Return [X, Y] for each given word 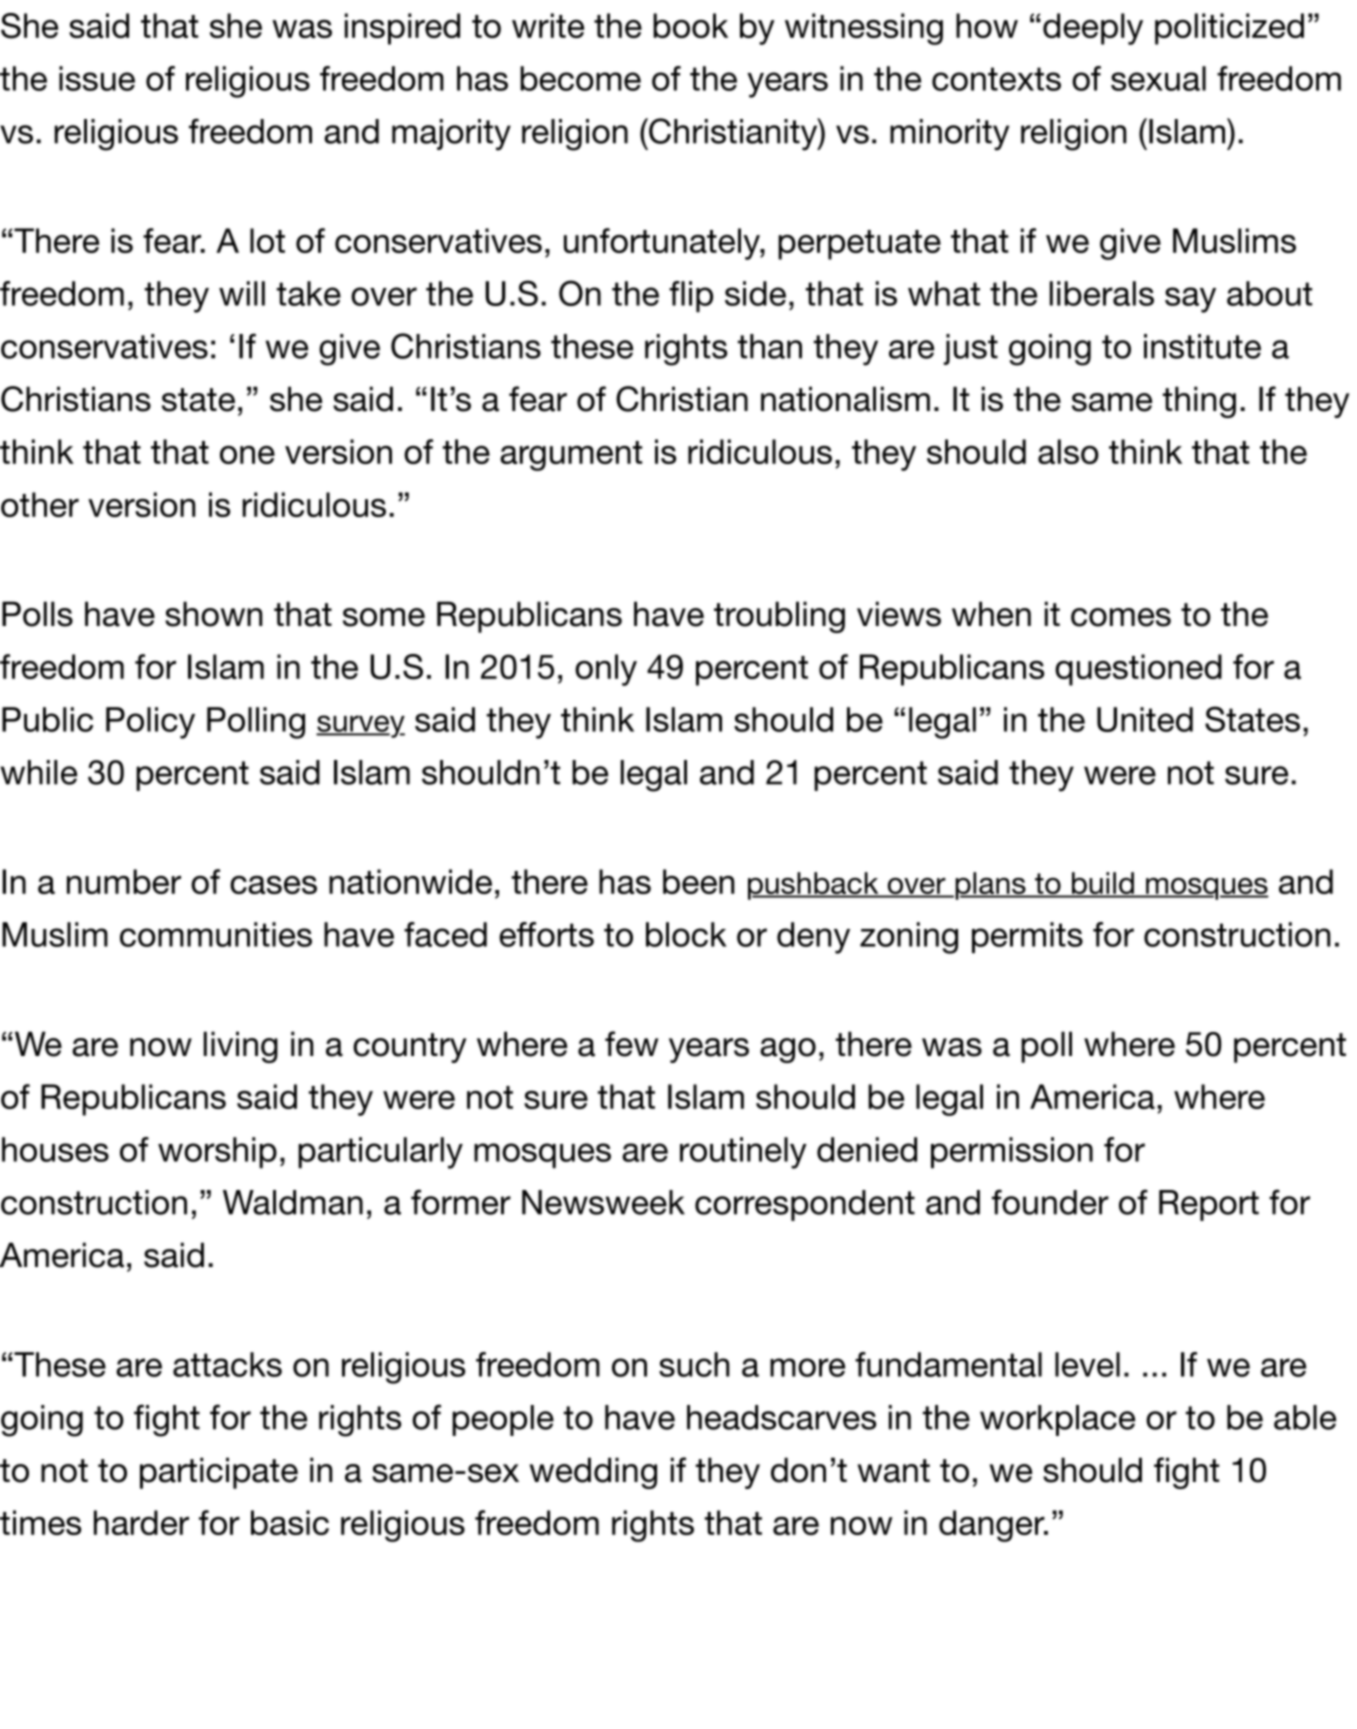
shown [213, 614]
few [631, 1044]
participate [219, 1473]
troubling [779, 617]
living [241, 1047]
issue [97, 78]
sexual [1158, 78]
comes [1121, 617]
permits [1027, 937]
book [690, 25]
